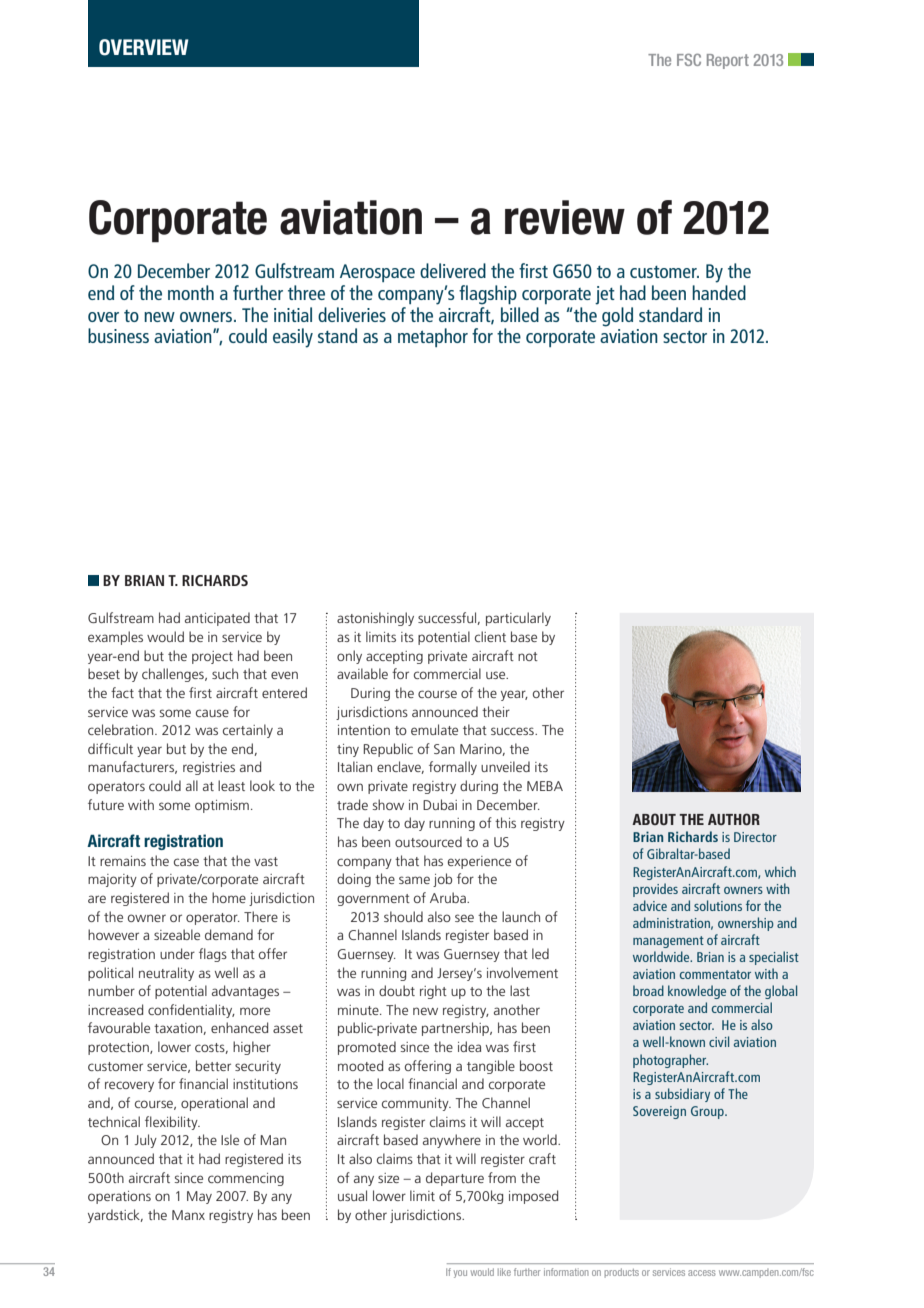 The height and width of the image is (1308, 924). I want to click on commentator, so click(715, 974).
